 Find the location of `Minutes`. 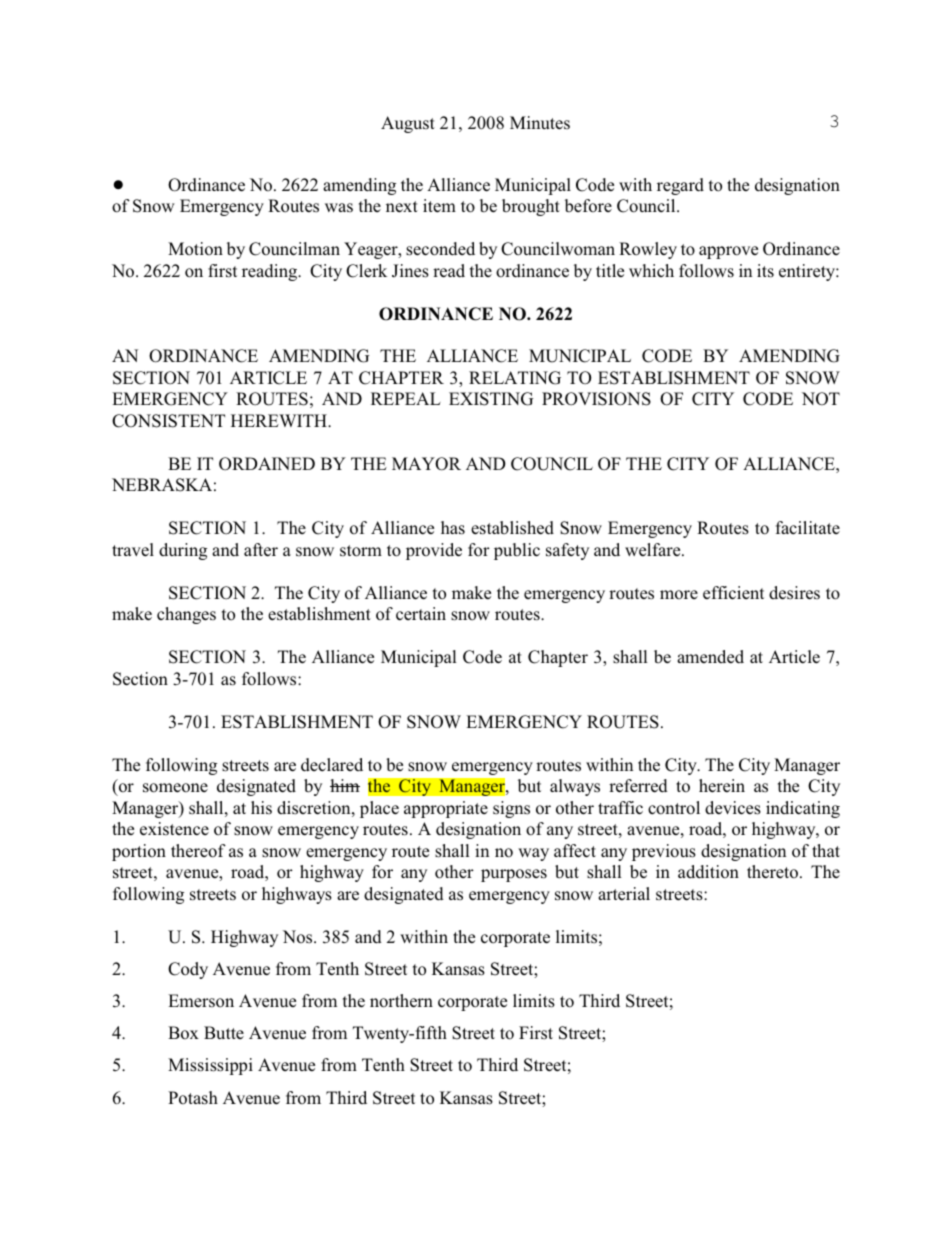

Minutes is located at coordinates (540, 123).
